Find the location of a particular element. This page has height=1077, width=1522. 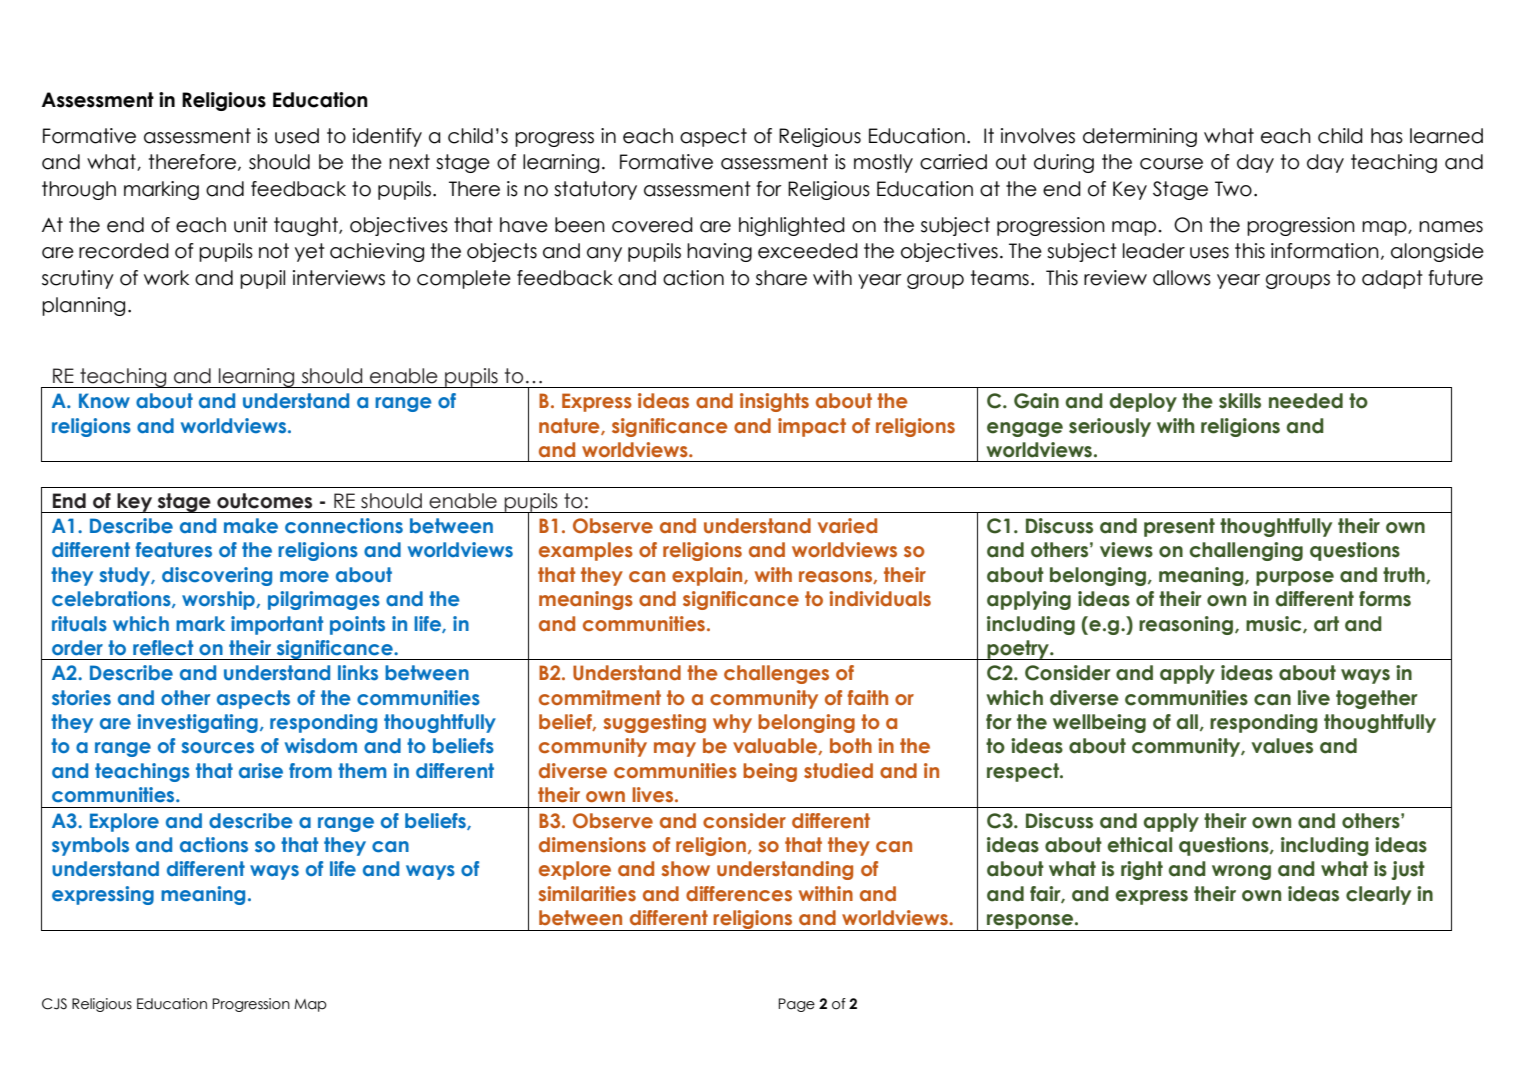

needed is located at coordinates (1306, 401).
